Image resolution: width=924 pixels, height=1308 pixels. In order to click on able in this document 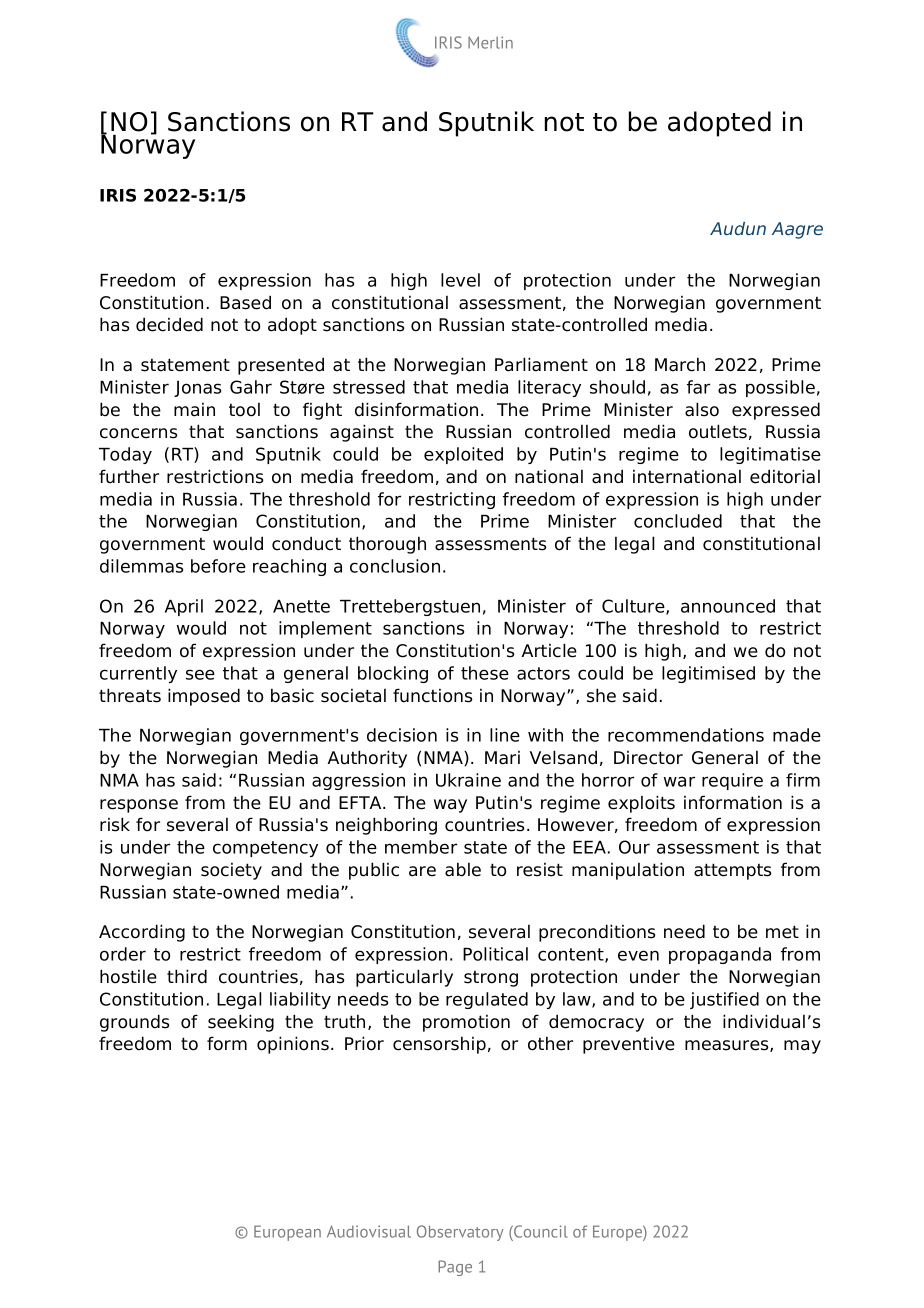, I will do `click(463, 869)`.
